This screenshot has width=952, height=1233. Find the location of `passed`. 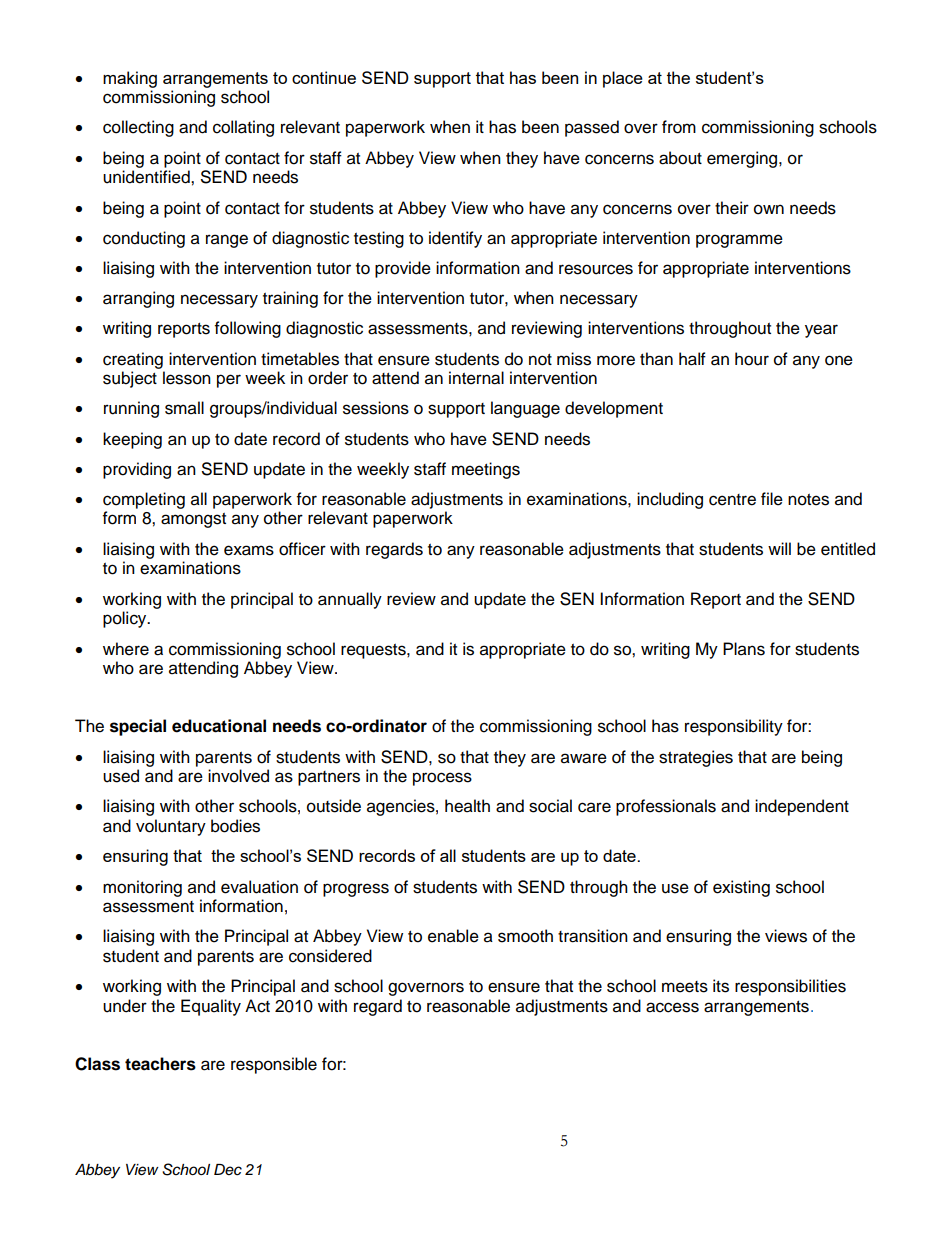

passed is located at coordinates (592, 128).
